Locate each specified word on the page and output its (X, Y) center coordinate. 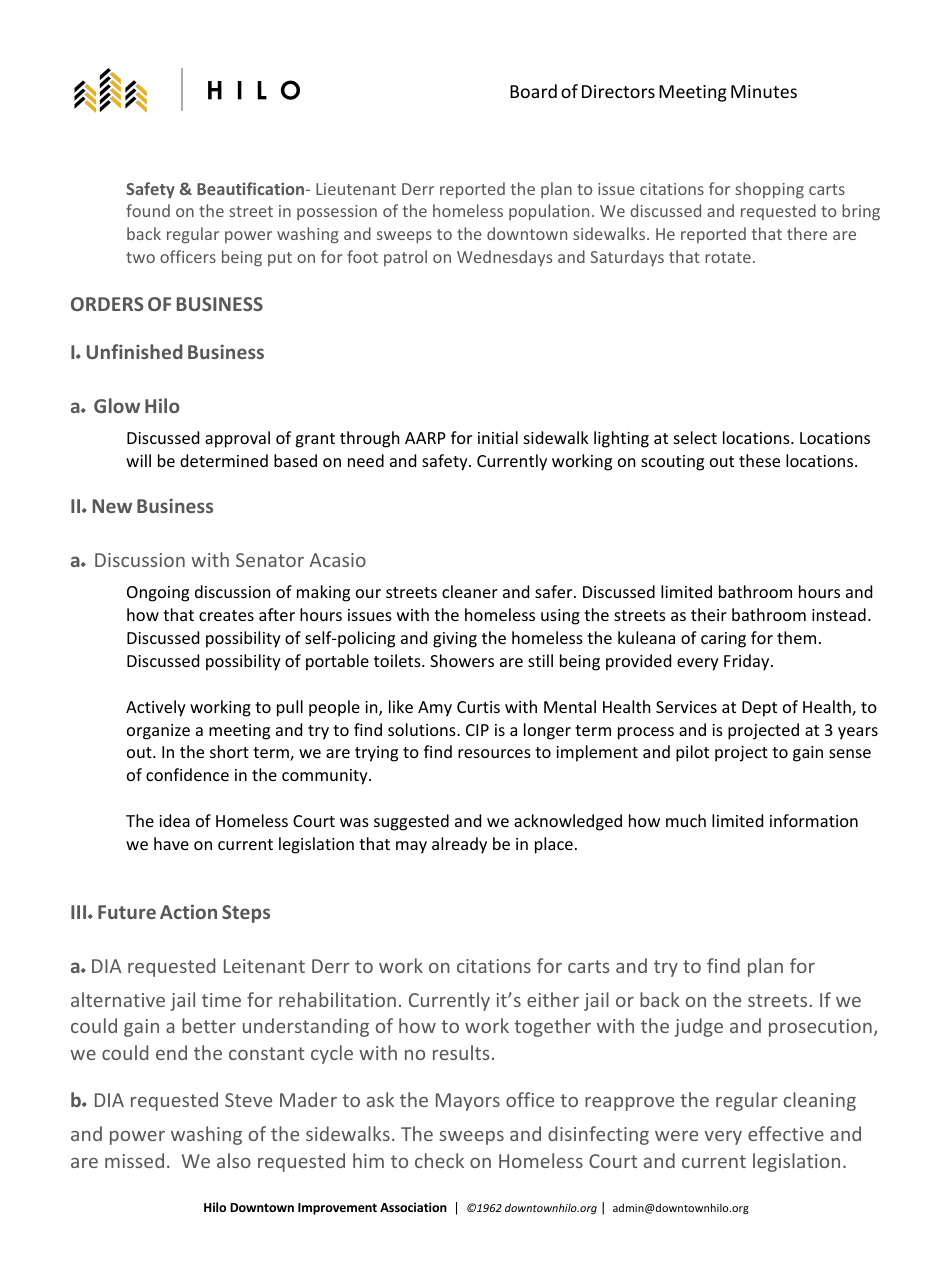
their (709, 614)
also (234, 1160)
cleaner (470, 591)
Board (533, 91)
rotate (728, 257)
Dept (759, 709)
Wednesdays (504, 258)
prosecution (820, 1028)
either (553, 999)
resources (494, 753)
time (221, 1000)
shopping (769, 190)
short (229, 751)
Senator (270, 560)
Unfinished (134, 351)
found (148, 210)
